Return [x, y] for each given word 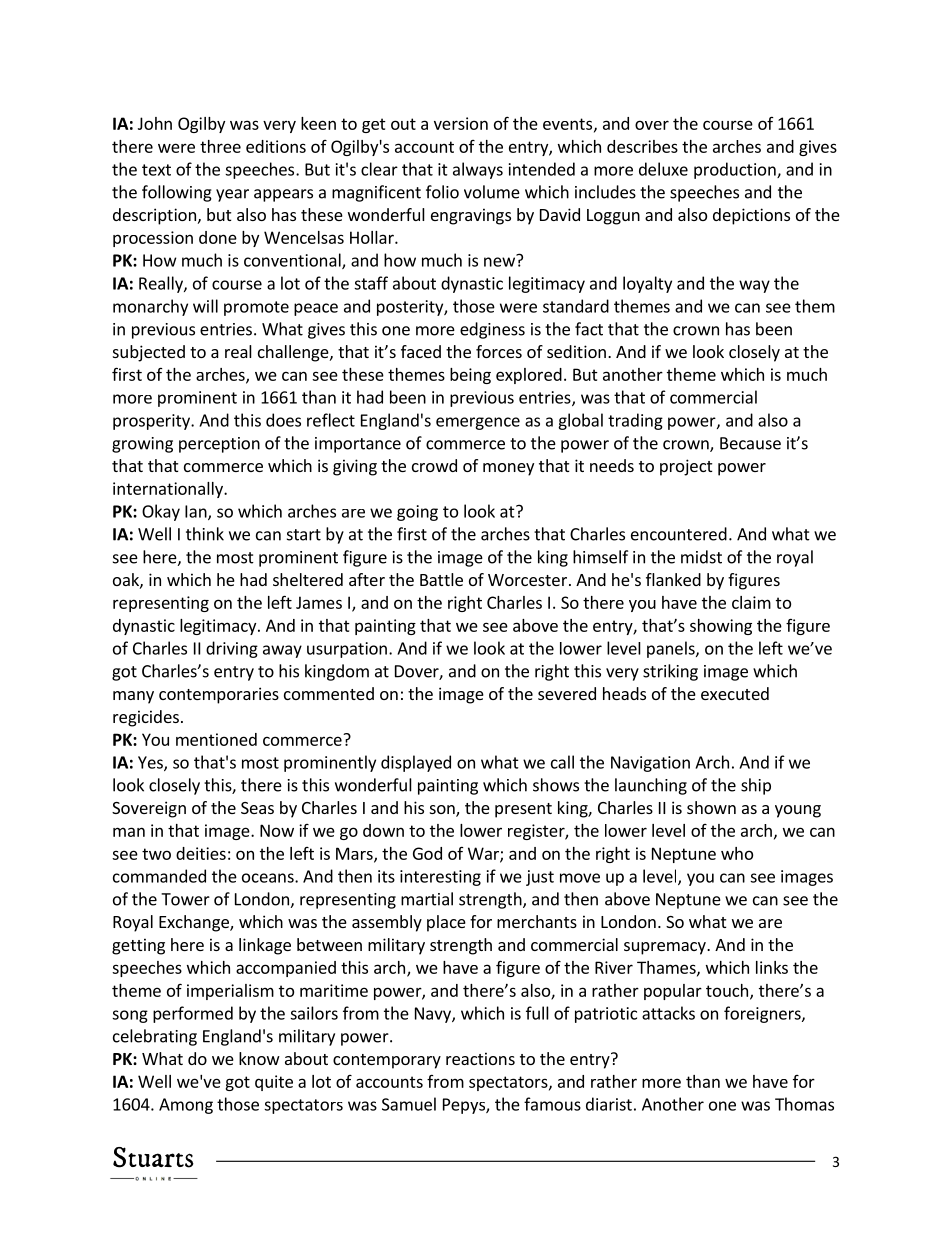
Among [186, 1106]
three [220, 146]
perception [219, 445]
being [470, 376]
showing [721, 627]
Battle [441, 579]
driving [232, 649]
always [478, 170]
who [737, 853]
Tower [185, 899]
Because [750, 443]
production [736, 170]
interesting [440, 878]
